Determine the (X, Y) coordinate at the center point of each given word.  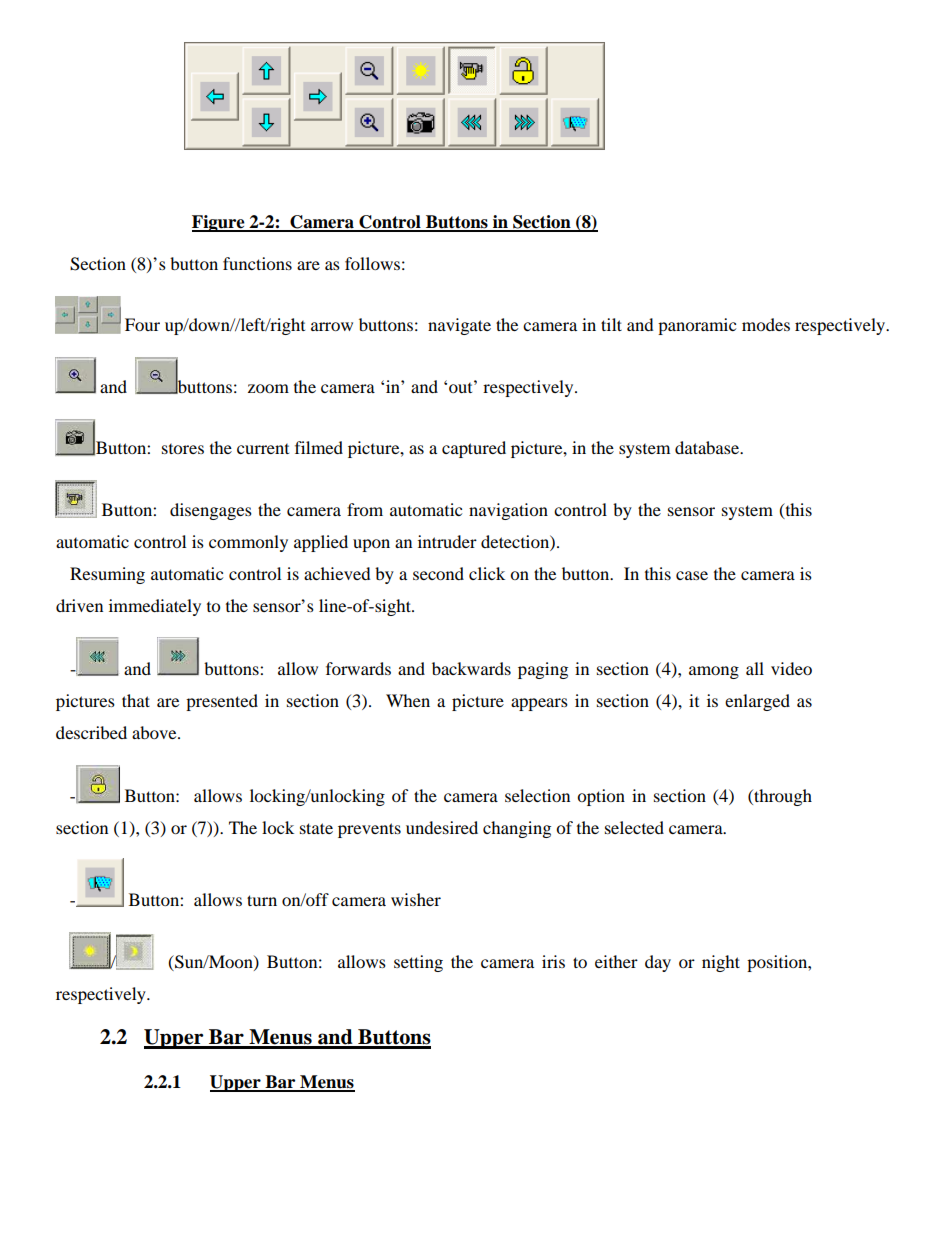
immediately (155, 607)
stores (183, 449)
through (782, 797)
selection (537, 795)
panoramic (697, 326)
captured (474, 449)
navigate (459, 326)
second (438, 573)
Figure (219, 223)
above (155, 732)
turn (262, 900)
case (692, 575)
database (708, 447)
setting (418, 963)
